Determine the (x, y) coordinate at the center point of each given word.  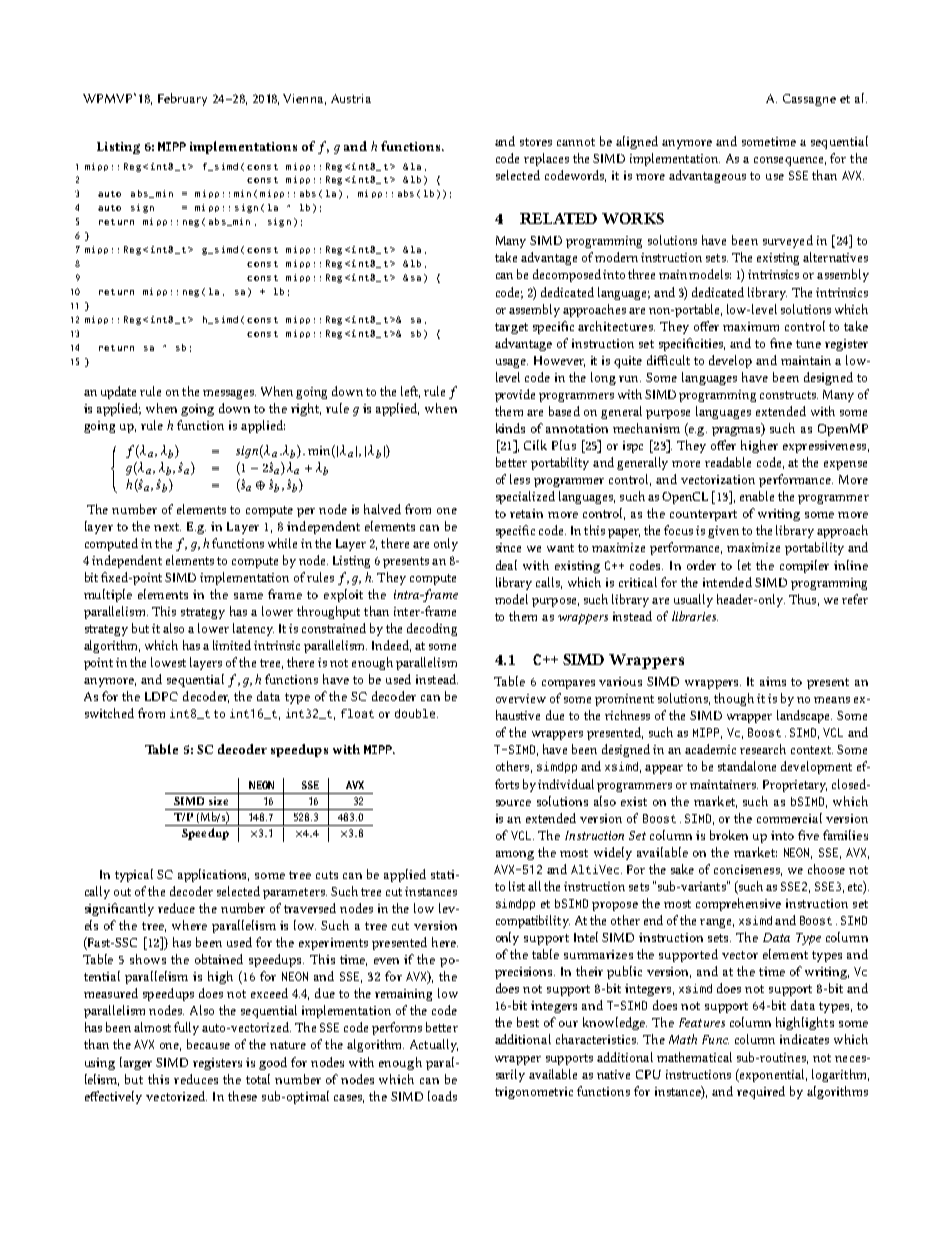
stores (536, 142)
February (182, 99)
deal (506, 565)
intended (727, 582)
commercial (789, 818)
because (208, 1044)
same (248, 596)
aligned (637, 142)
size (218, 801)
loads (442, 1096)
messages (229, 394)
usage (512, 363)
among (515, 855)
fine (781, 343)
